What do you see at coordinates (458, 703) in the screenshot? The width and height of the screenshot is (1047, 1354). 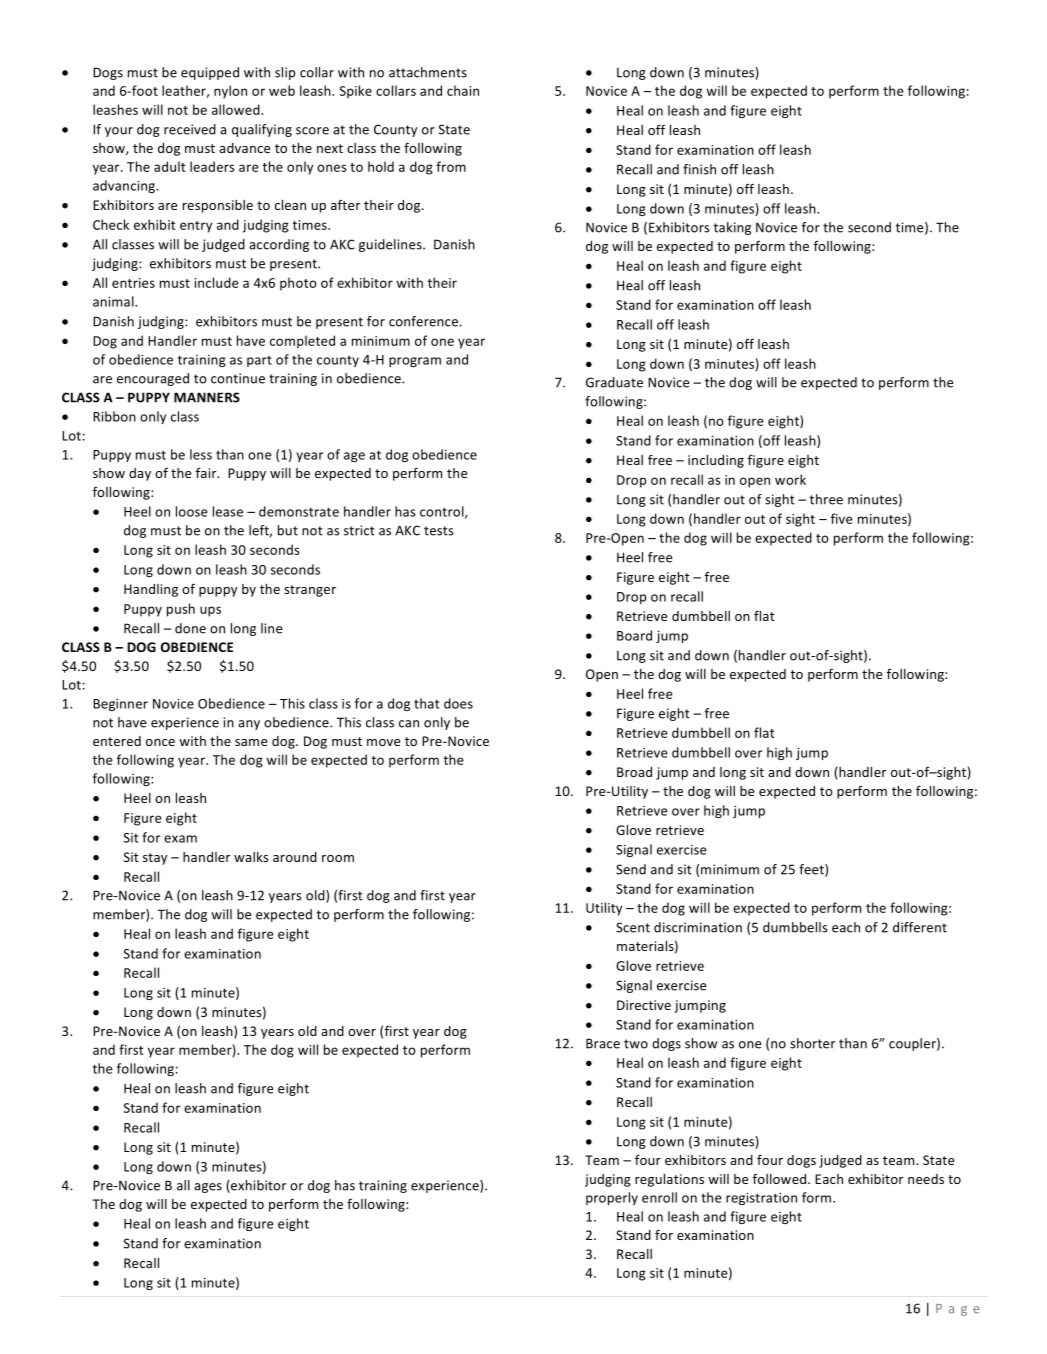 I see `does` at bounding box center [458, 703].
